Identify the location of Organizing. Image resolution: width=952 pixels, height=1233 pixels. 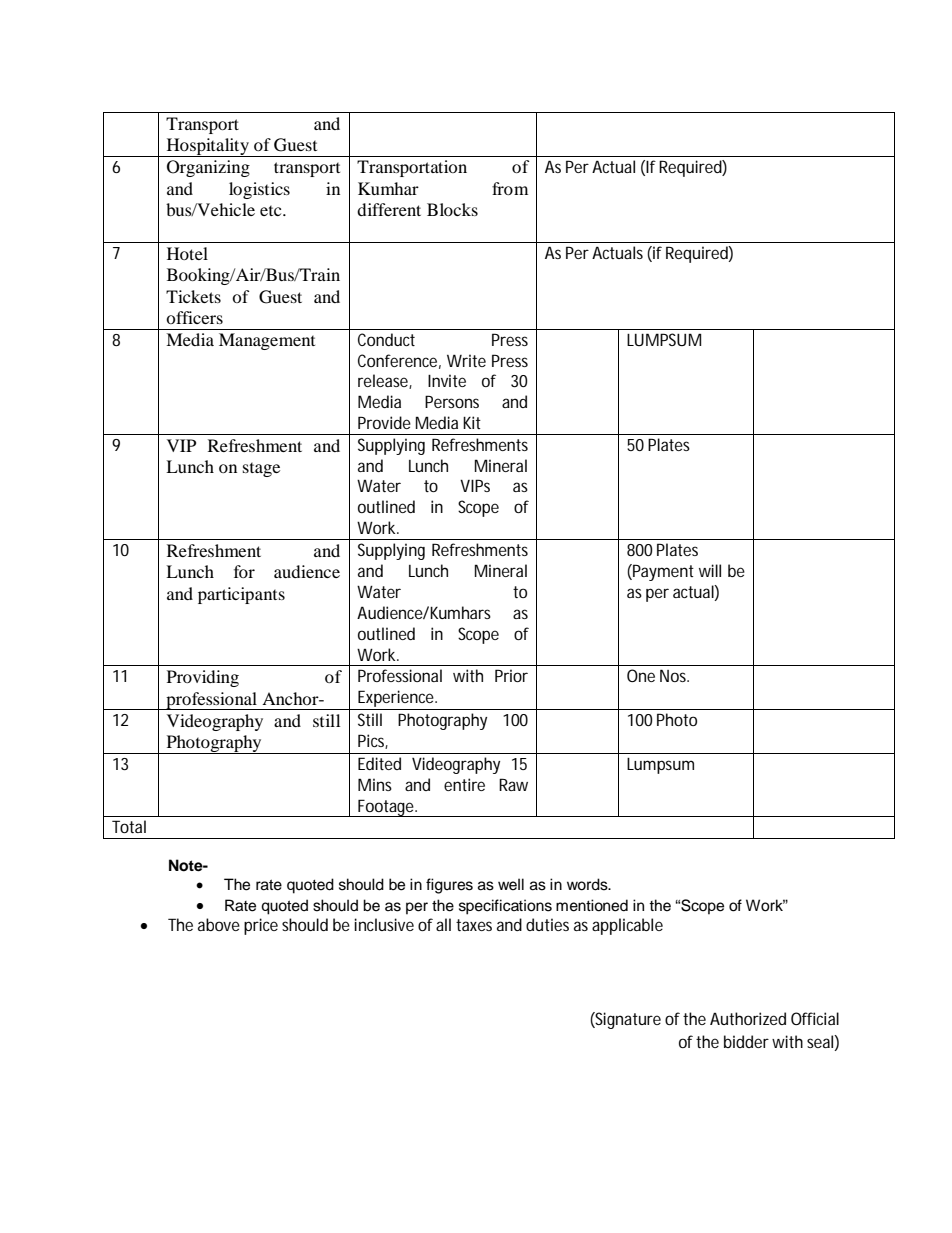
(208, 168).
